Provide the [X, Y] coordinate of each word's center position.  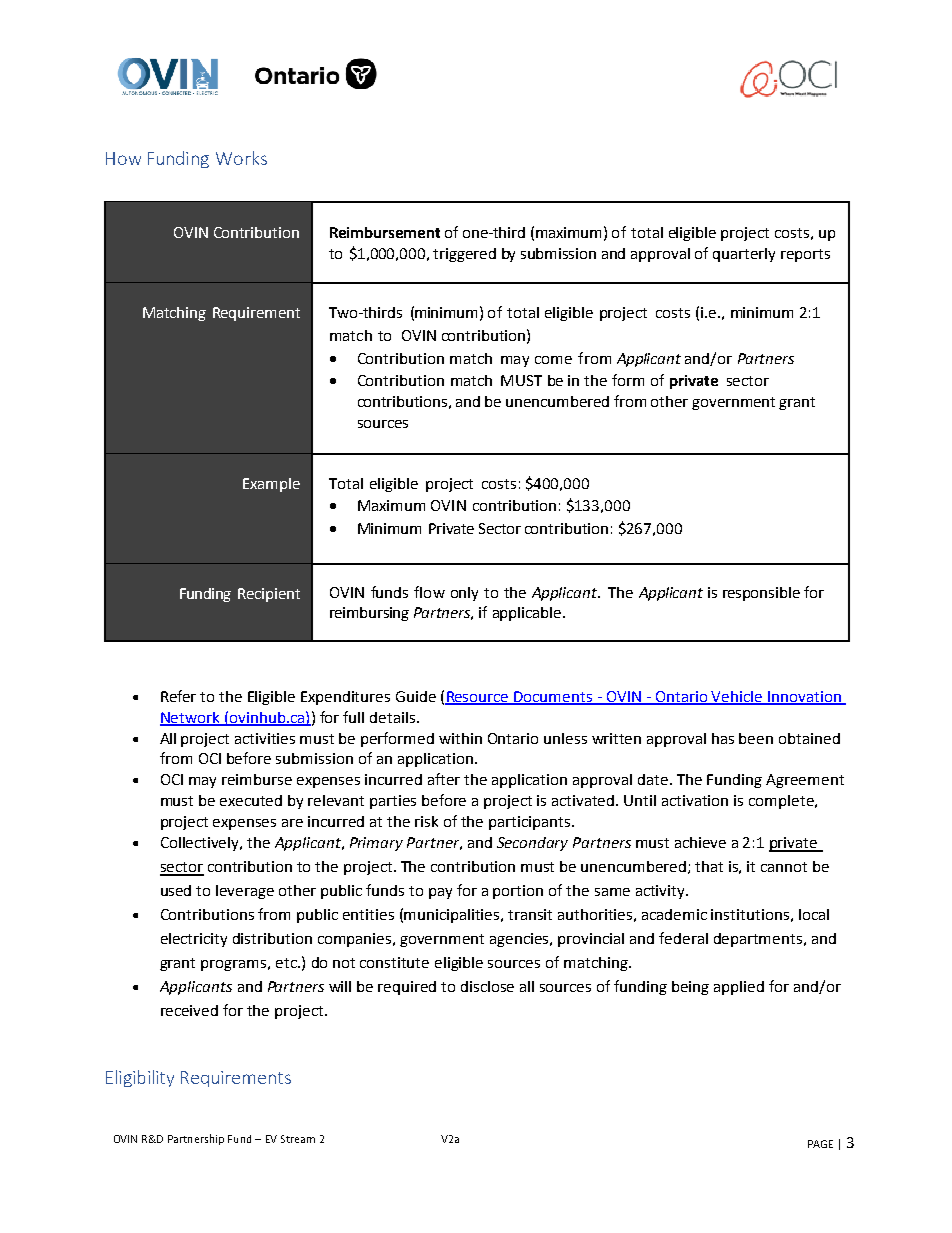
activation [695, 800]
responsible [761, 594]
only [464, 594]
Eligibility [140, 1078]
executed [251, 800]
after [444, 779]
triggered [464, 255]
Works [241, 158]
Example [271, 485]
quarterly [744, 255]
